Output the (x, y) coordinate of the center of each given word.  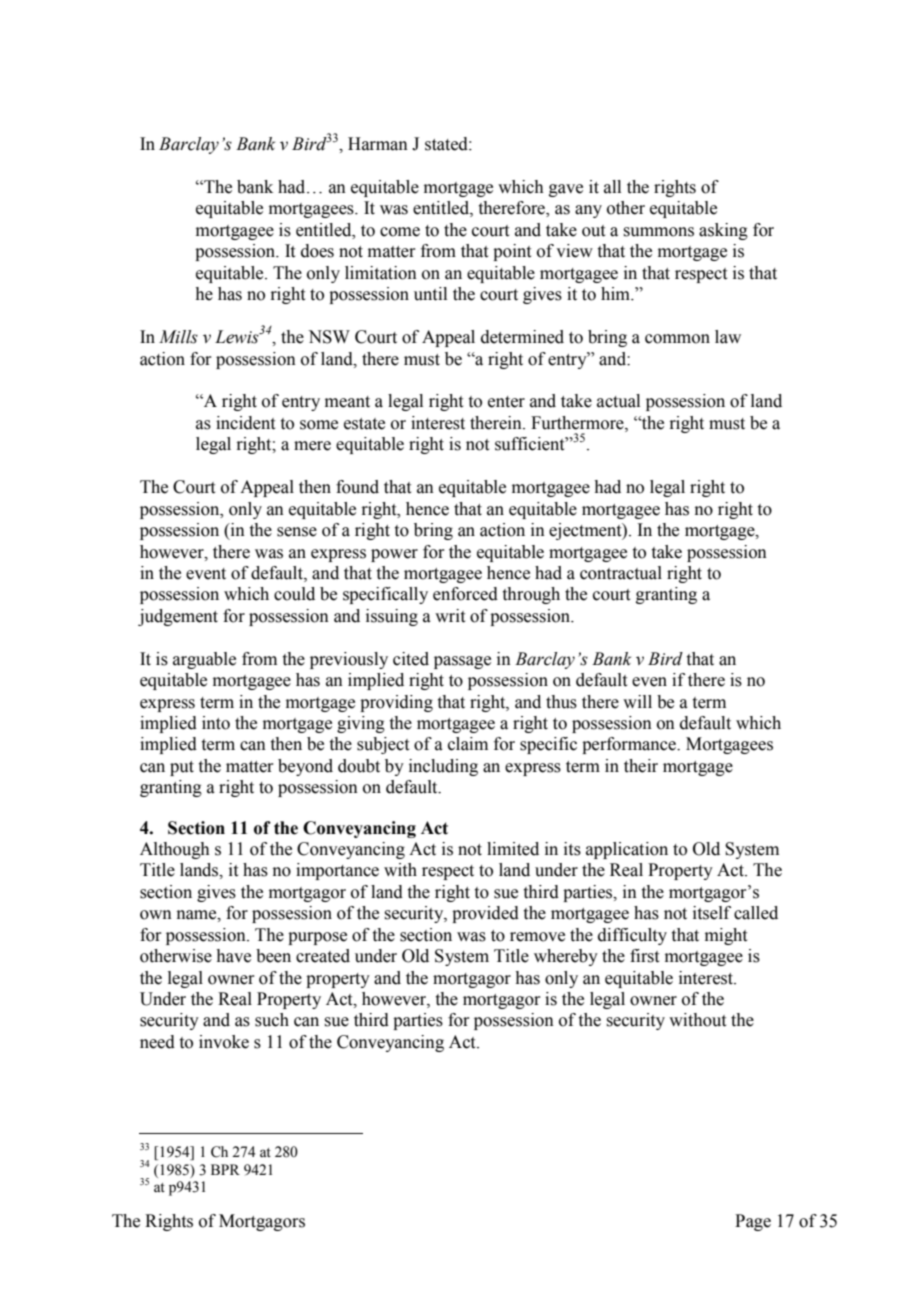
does (317, 251)
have (233, 956)
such (272, 1020)
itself (712, 913)
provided (485, 914)
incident (245, 423)
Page (753, 1222)
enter (506, 402)
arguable (204, 660)
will (637, 701)
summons (658, 232)
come (400, 232)
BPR (225, 1169)
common (677, 339)
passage (462, 662)
